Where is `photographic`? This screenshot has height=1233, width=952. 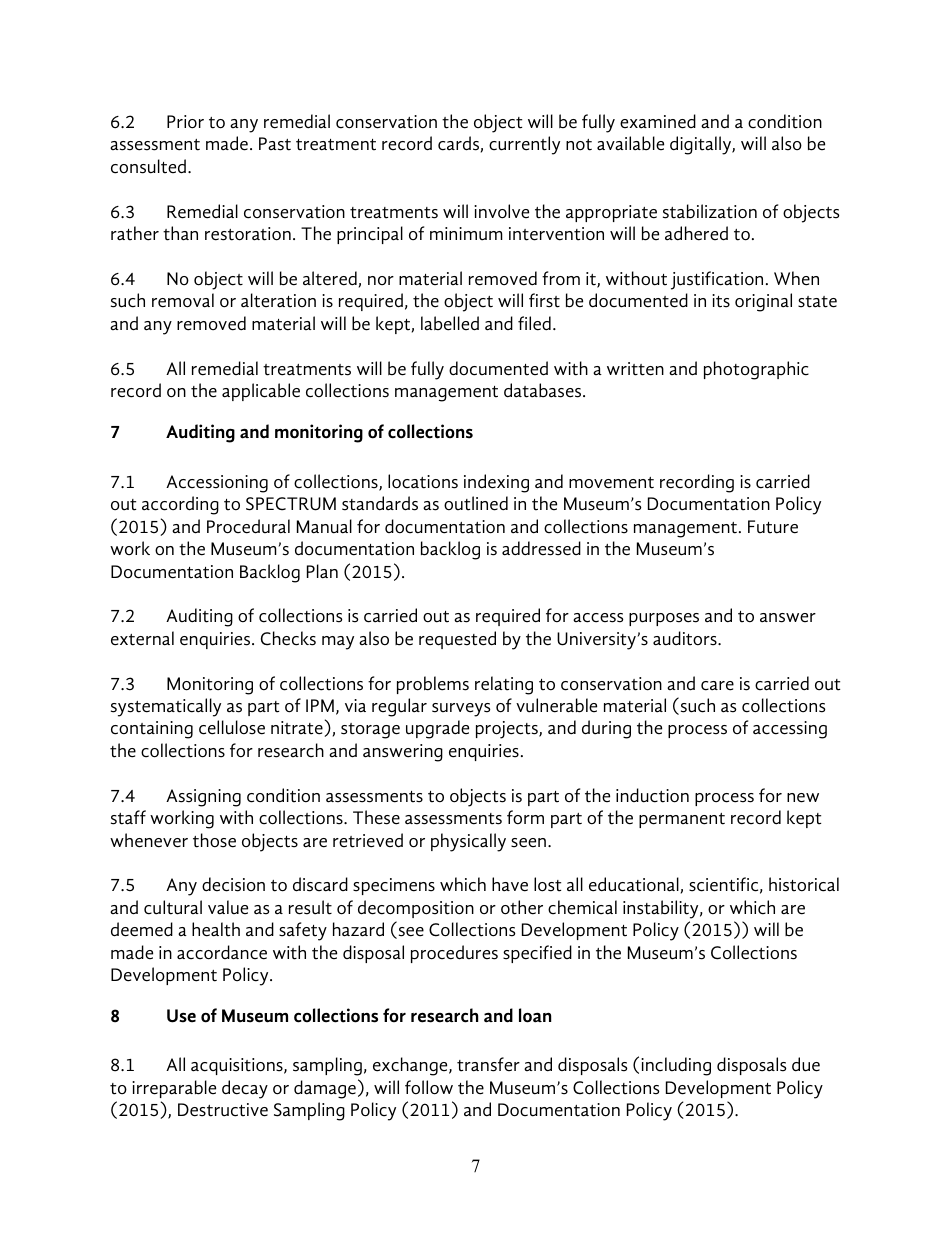 photographic is located at coordinates (756, 370).
